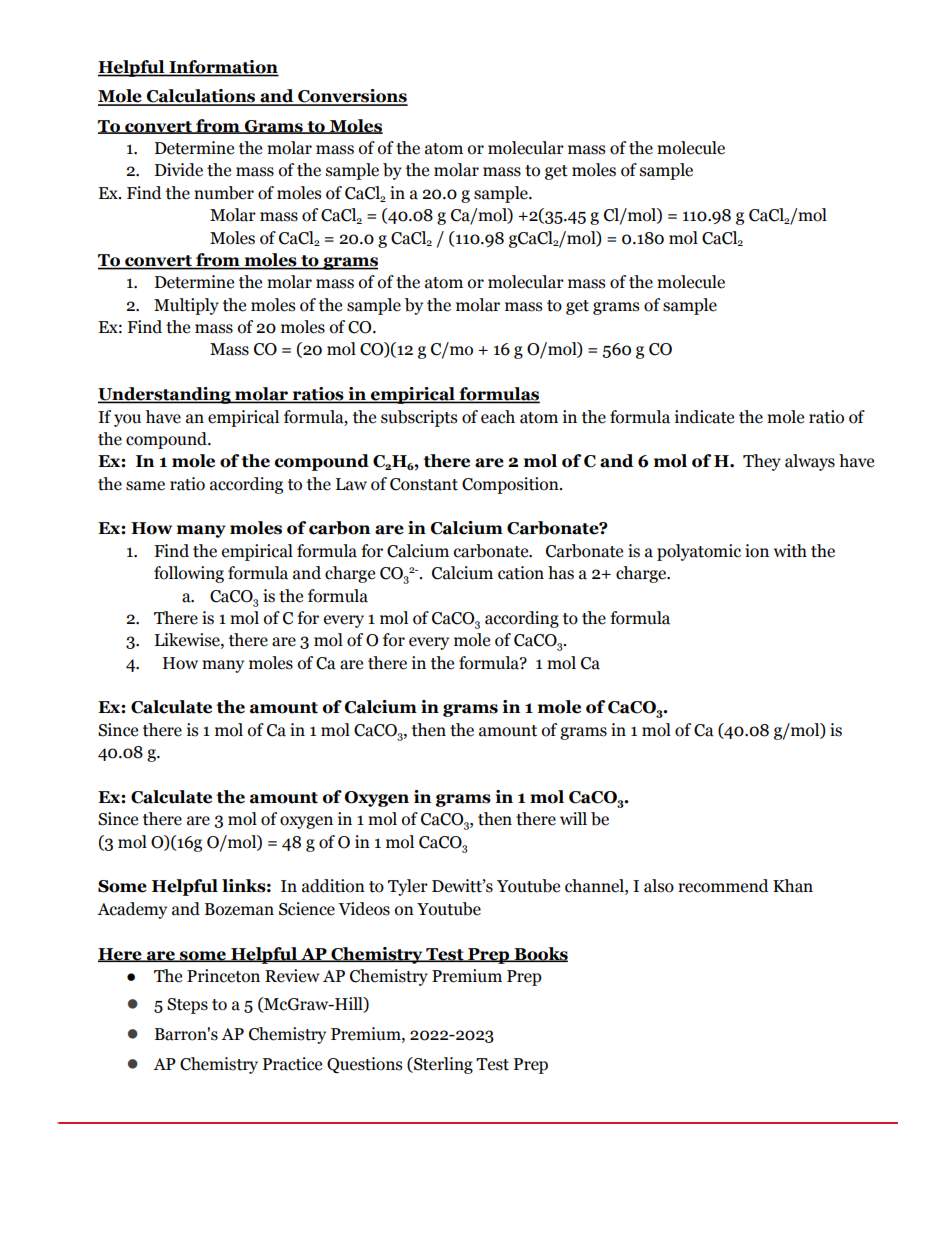 The height and width of the image is (1233, 952). I want to click on Sterling, so click(442, 1065).
